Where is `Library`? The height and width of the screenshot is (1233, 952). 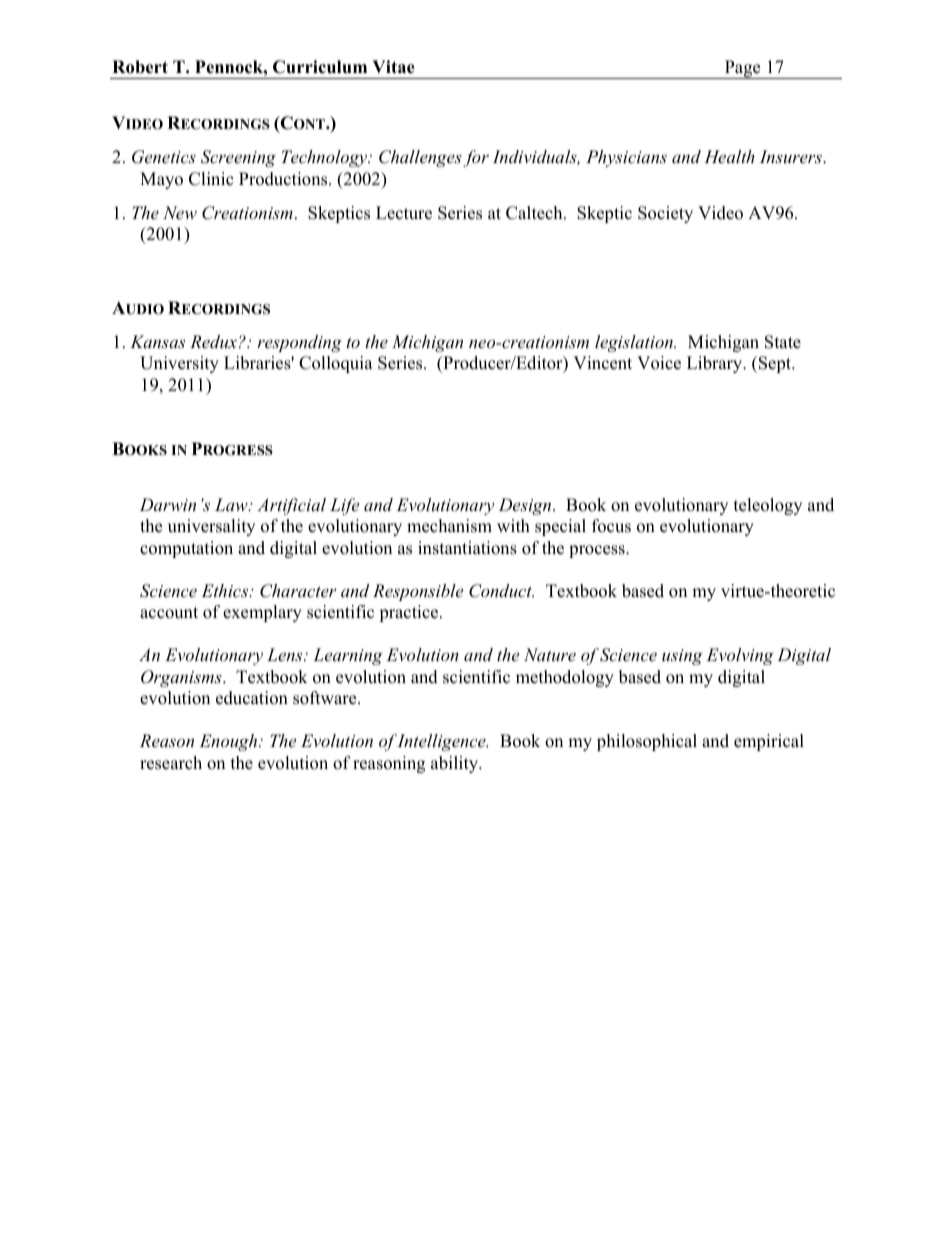 Library is located at coordinates (716, 364).
